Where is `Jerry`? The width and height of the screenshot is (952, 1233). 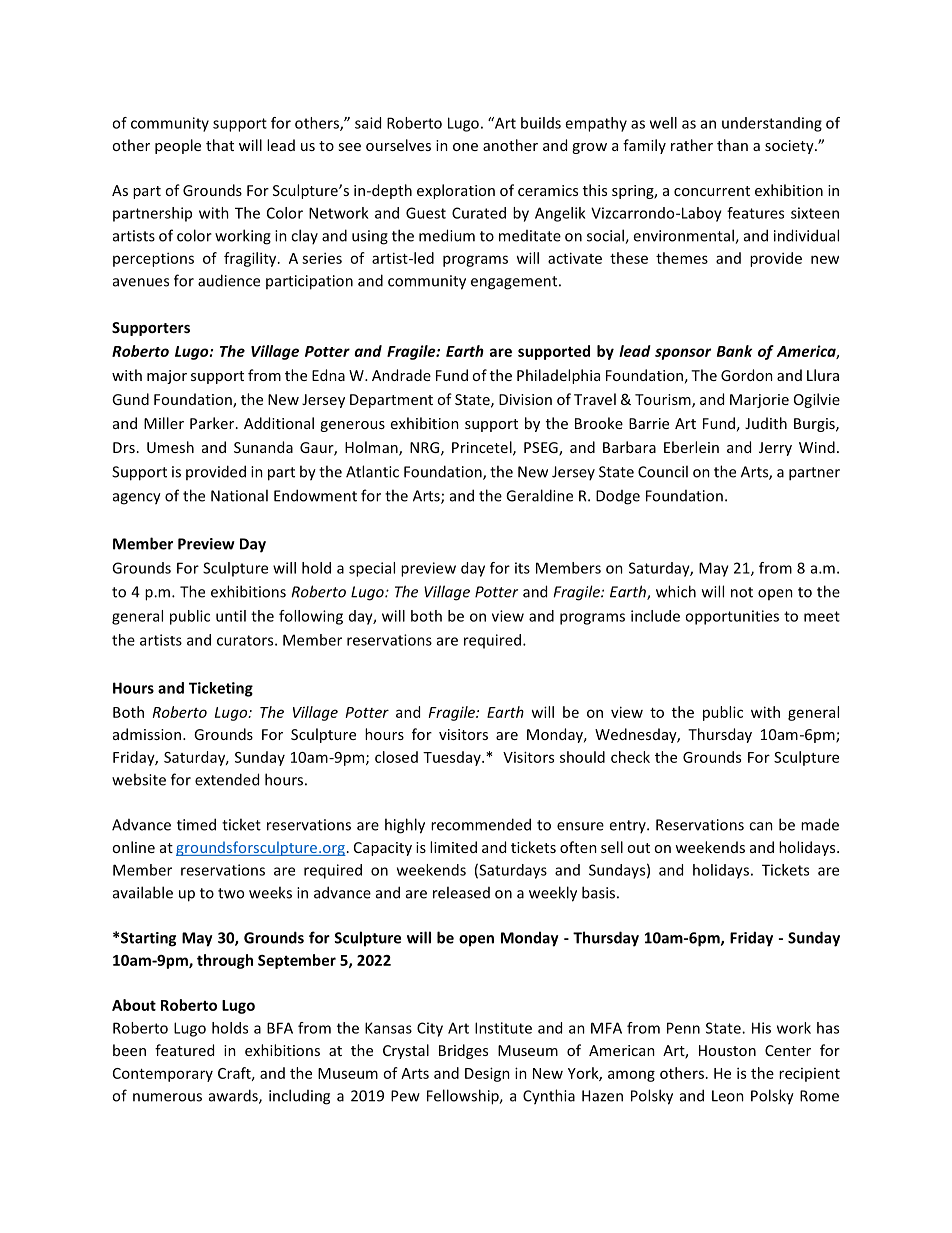 Jerry is located at coordinates (775, 449).
